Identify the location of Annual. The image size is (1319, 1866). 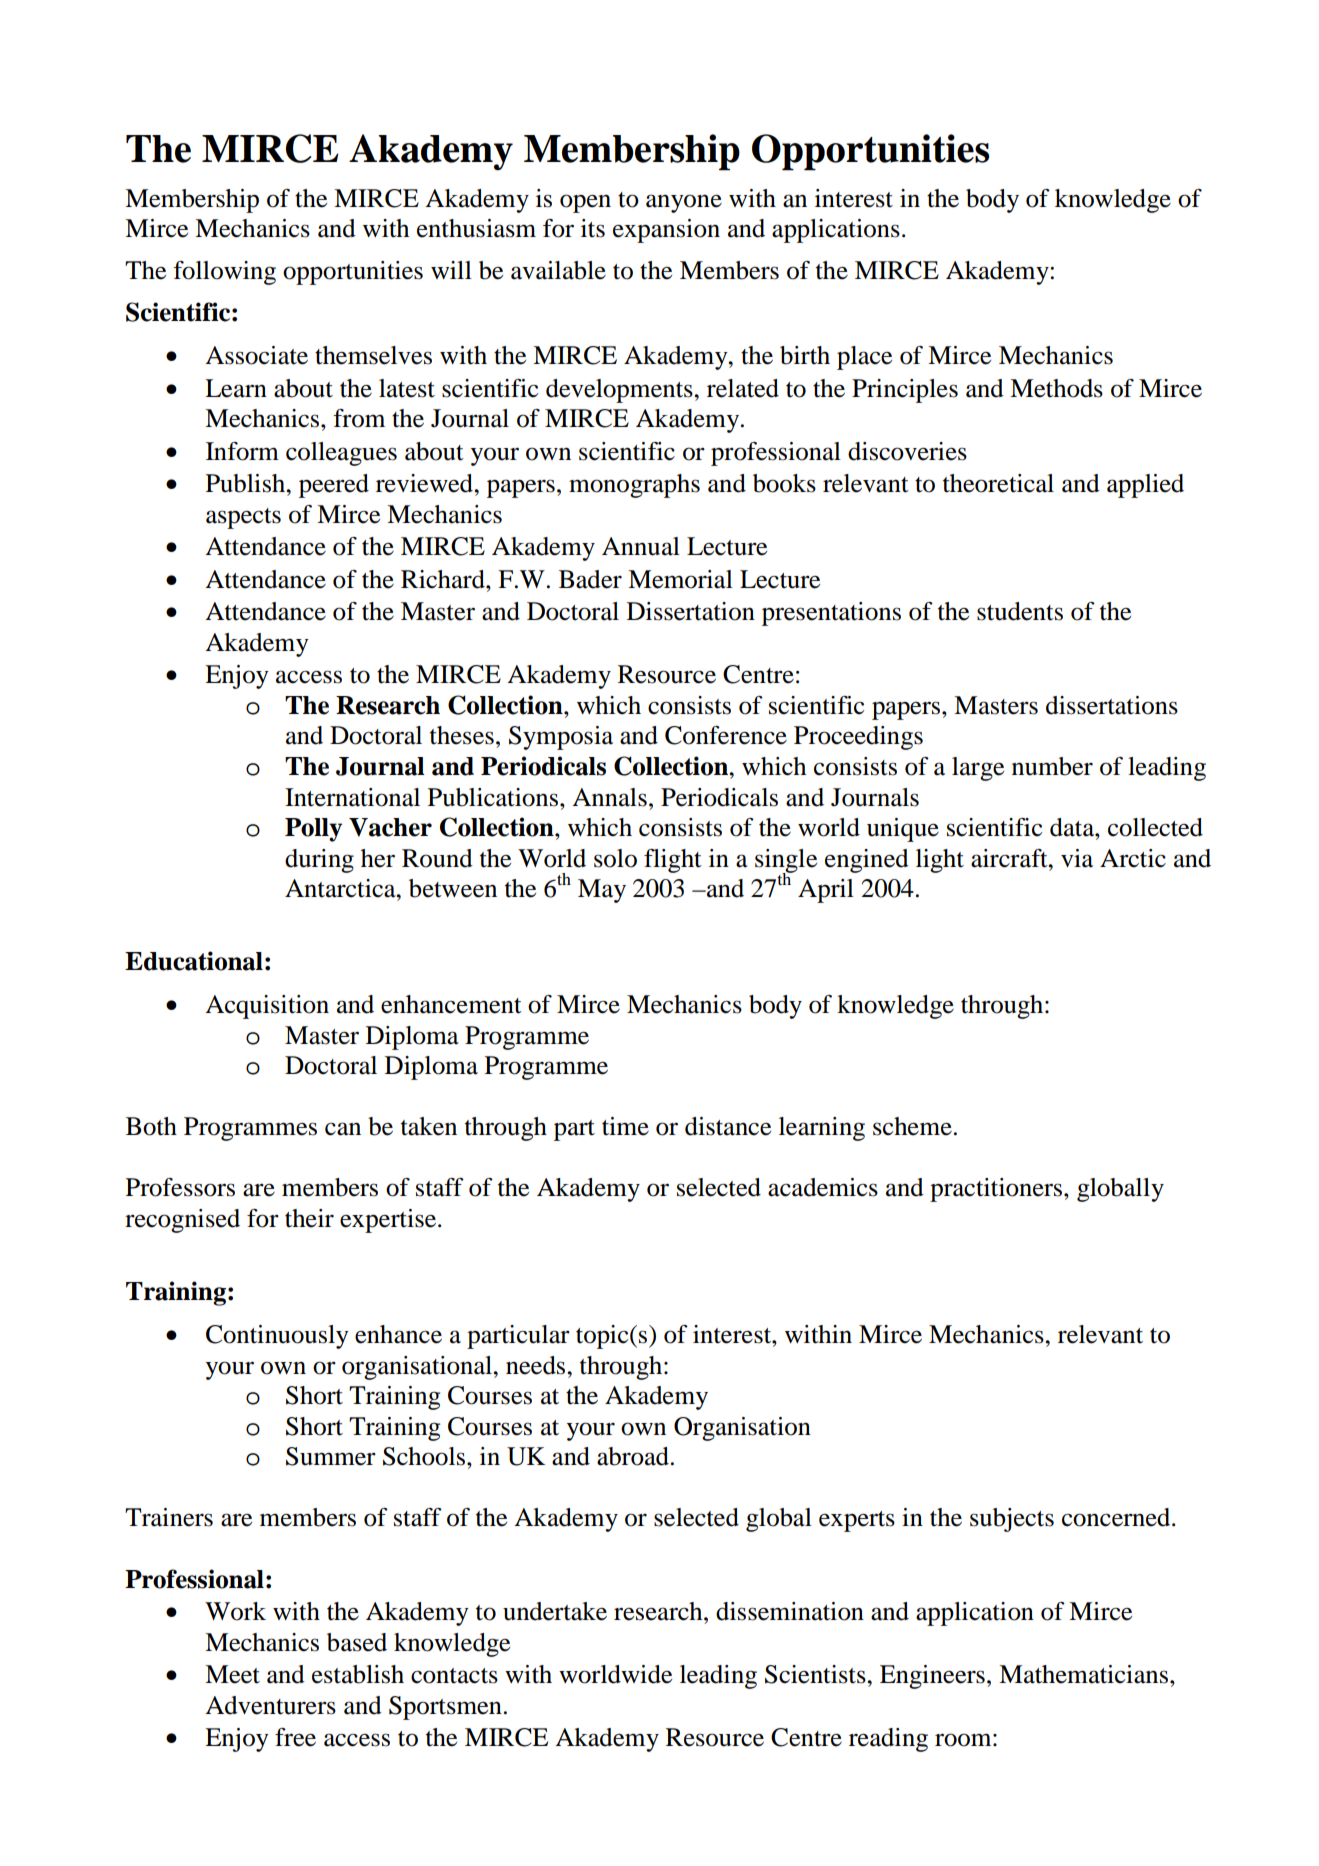
(641, 546).
